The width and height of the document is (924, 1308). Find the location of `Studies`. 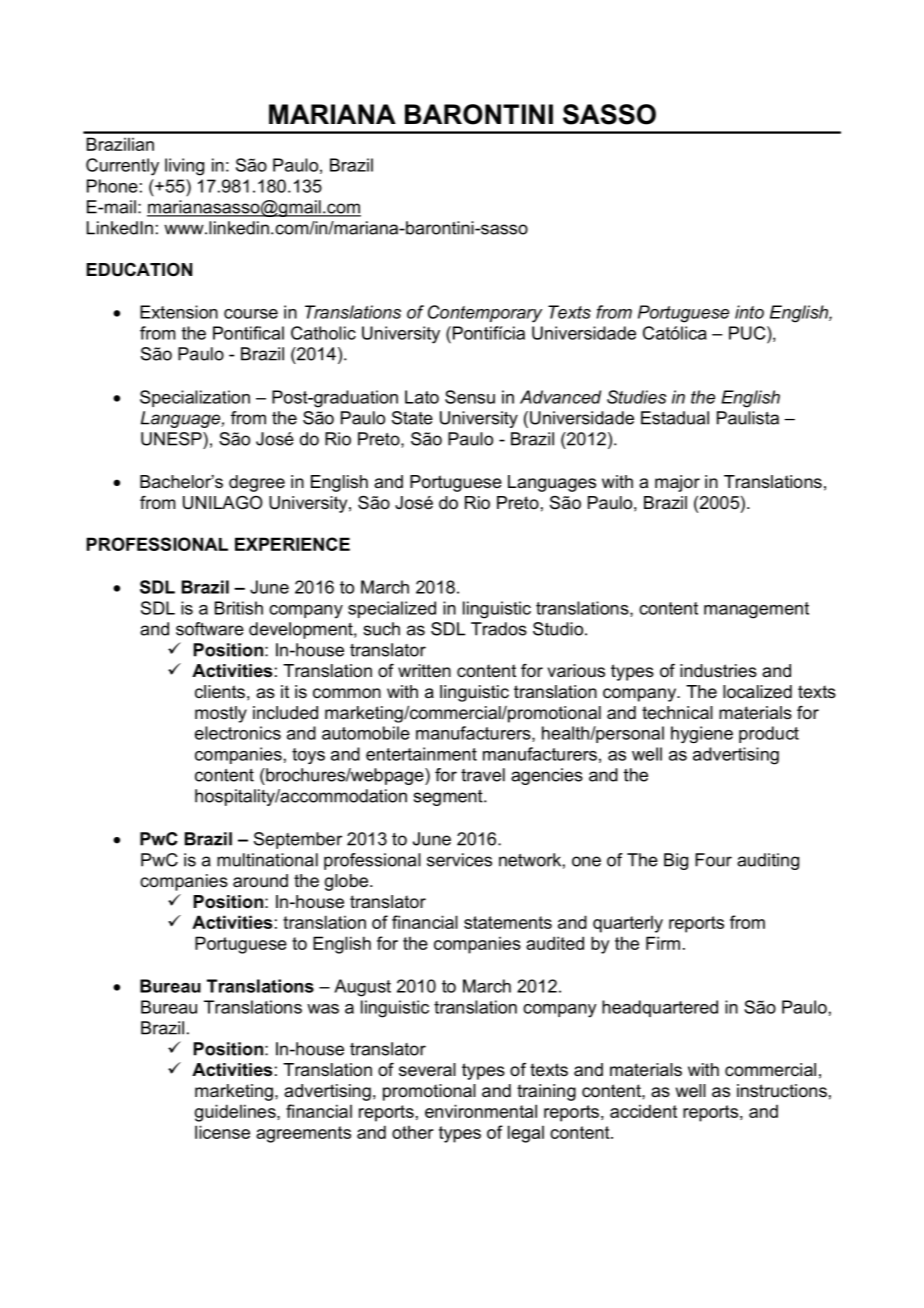

Studies is located at coordinates (637, 397).
